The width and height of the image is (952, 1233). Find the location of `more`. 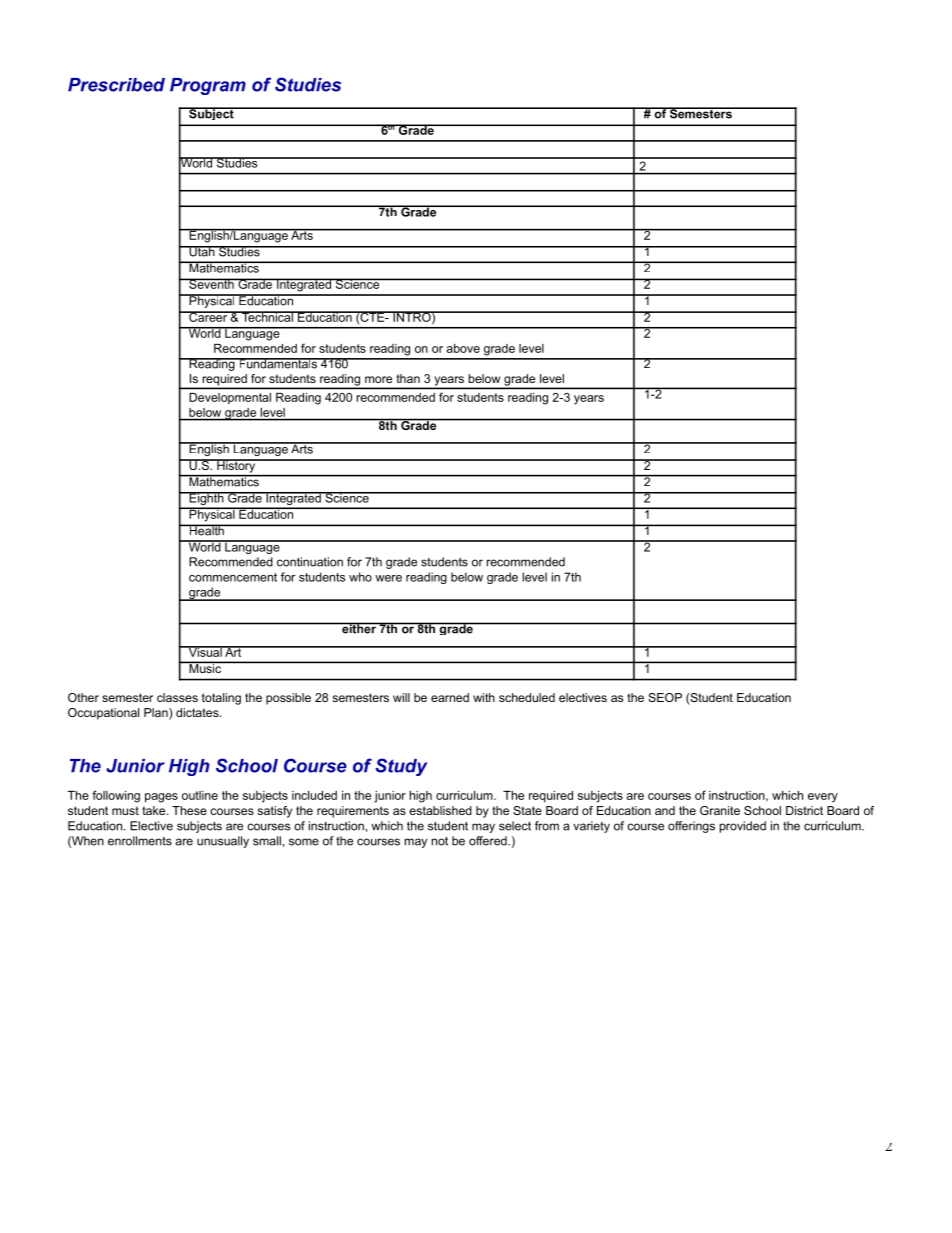

more is located at coordinates (378, 379).
